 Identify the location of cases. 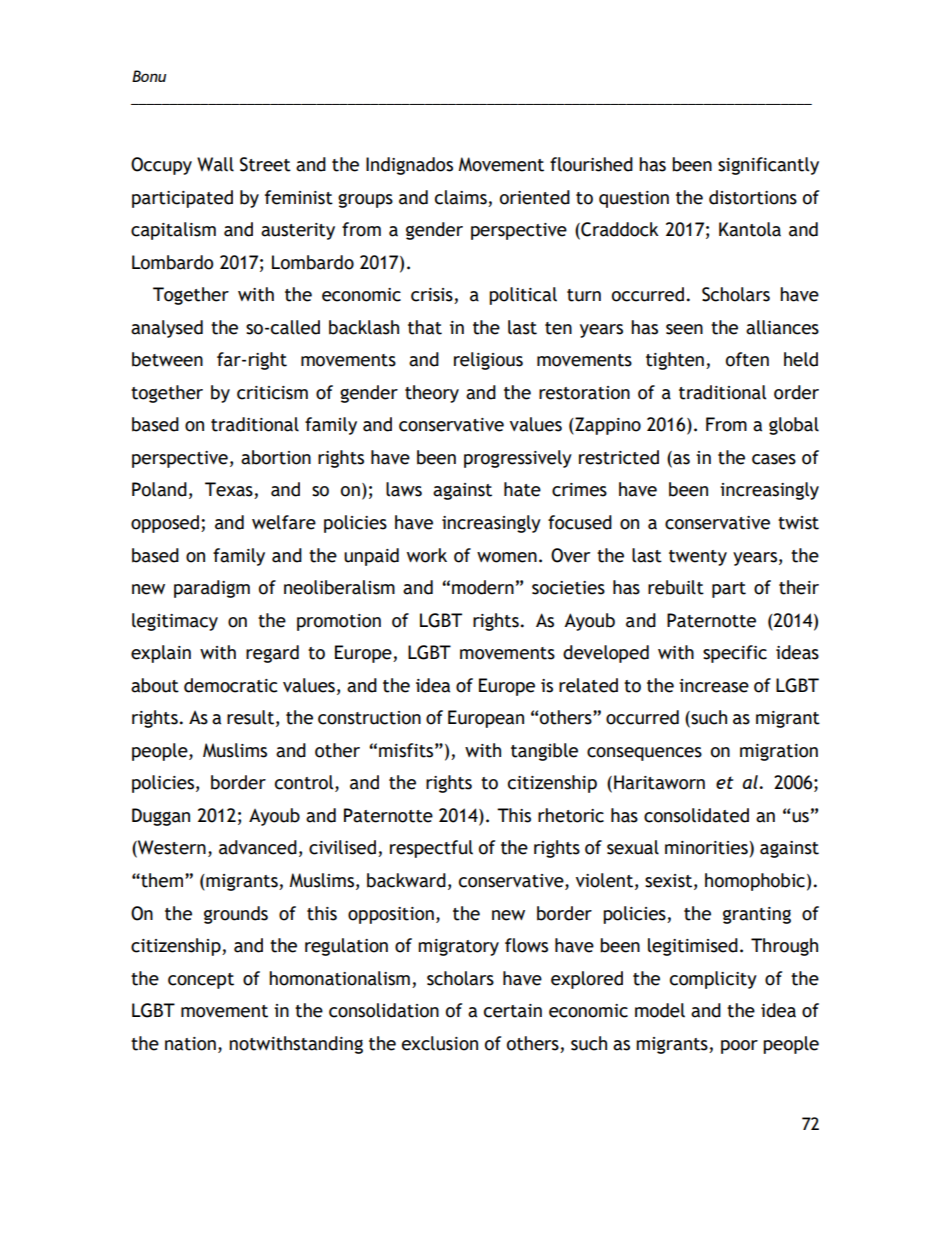
(774, 459).
